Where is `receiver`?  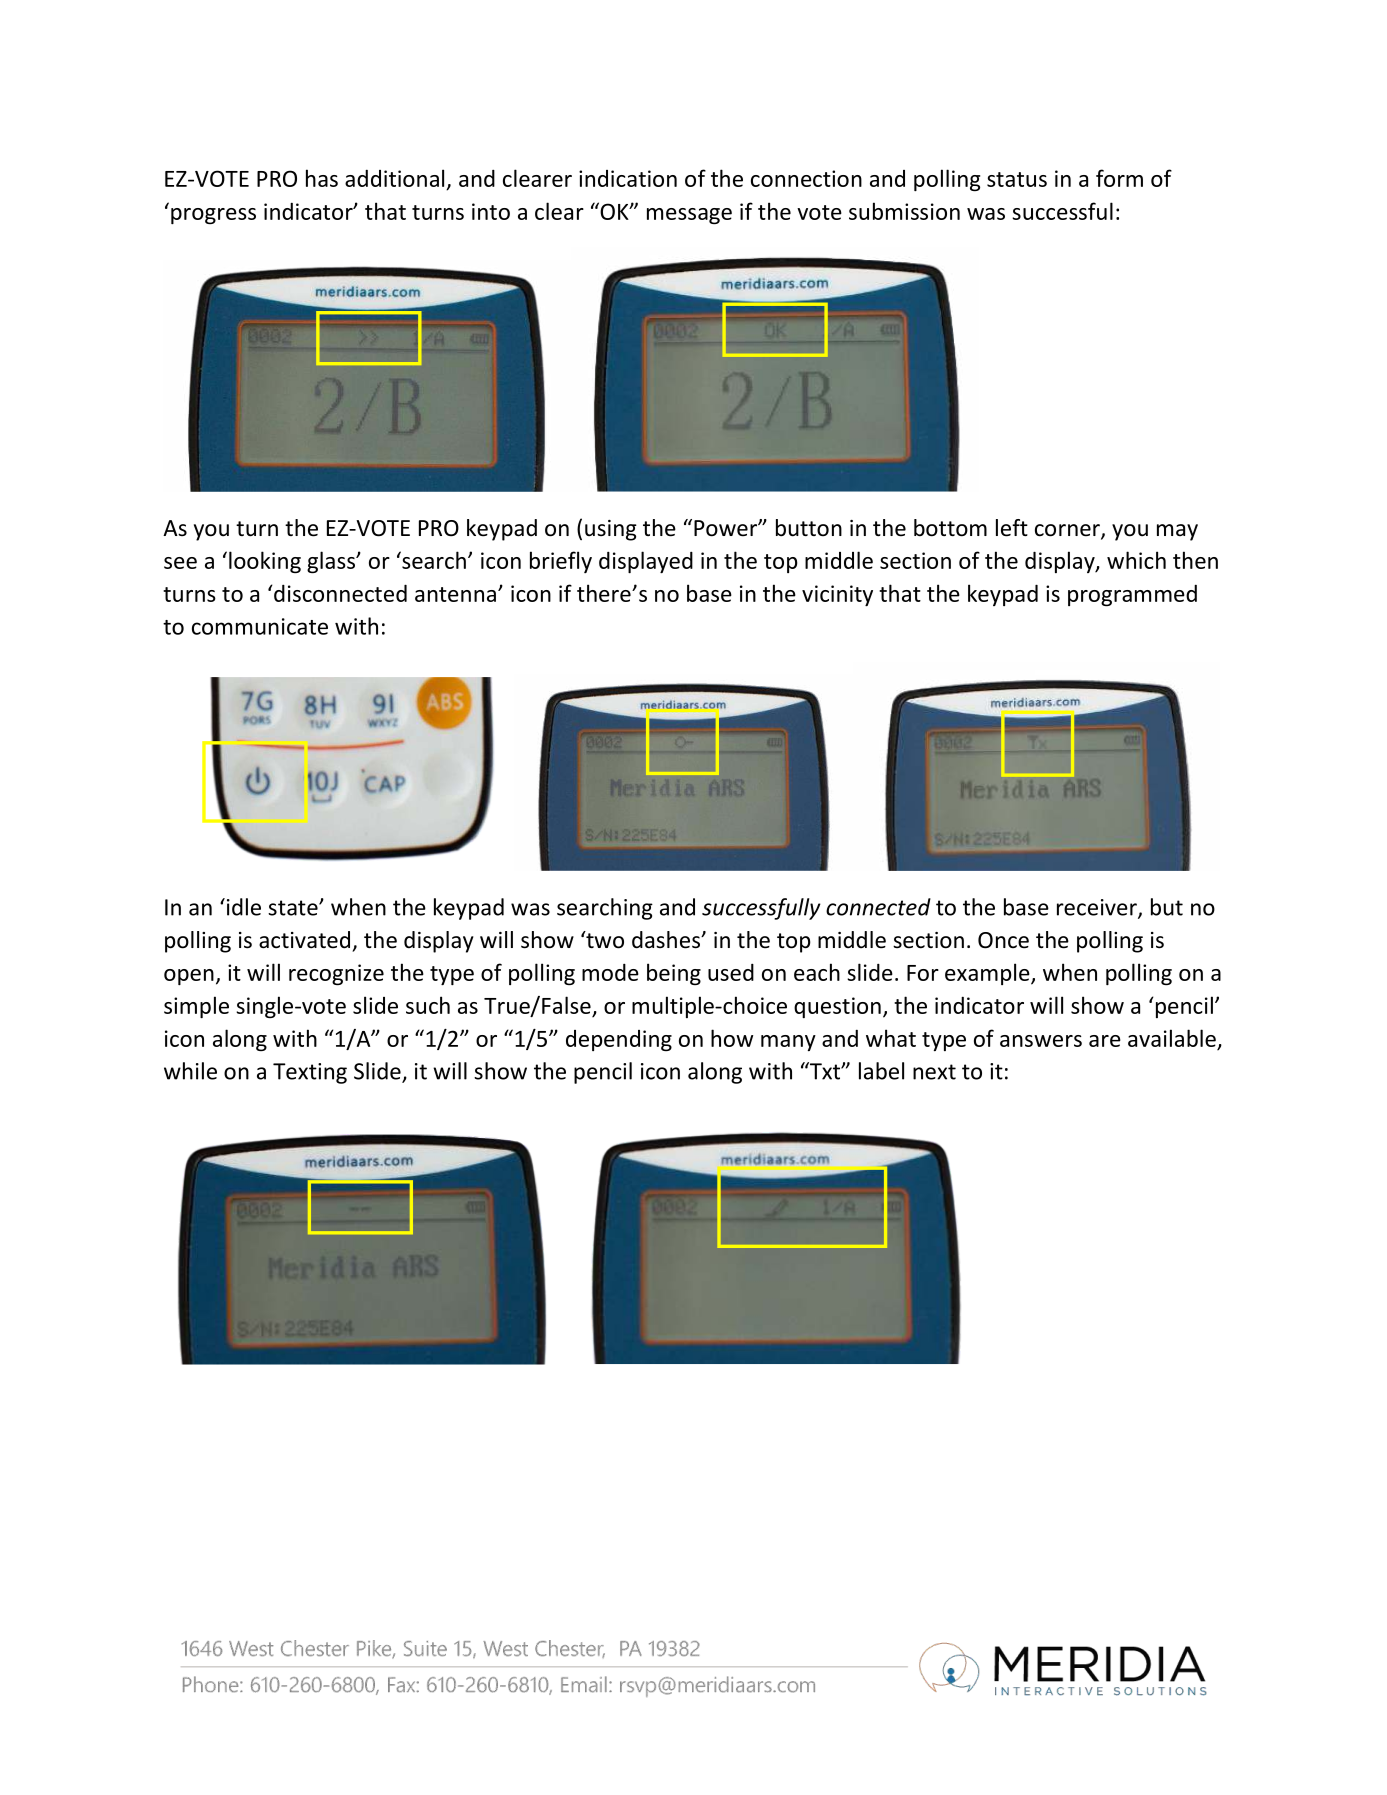 receiver is located at coordinates (1098, 908).
